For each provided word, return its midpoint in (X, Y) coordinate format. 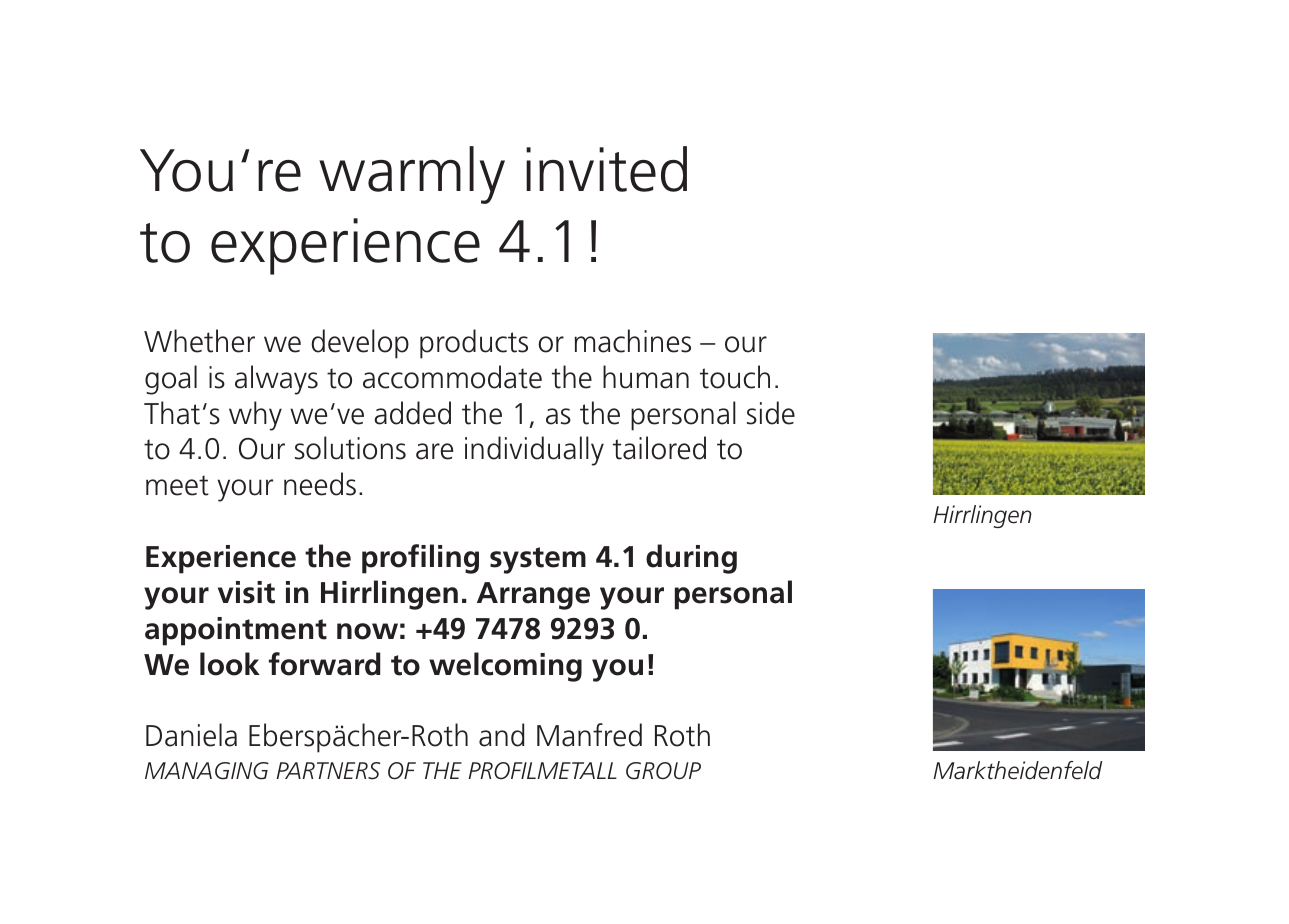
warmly (412, 175)
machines (632, 341)
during (691, 559)
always (276, 380)
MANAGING (207, 771)
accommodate (452, 377)
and (501, 735)
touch (735, 377)
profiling (420, 559)
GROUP (663, 771)
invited (606, 169)
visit (246, 592)
